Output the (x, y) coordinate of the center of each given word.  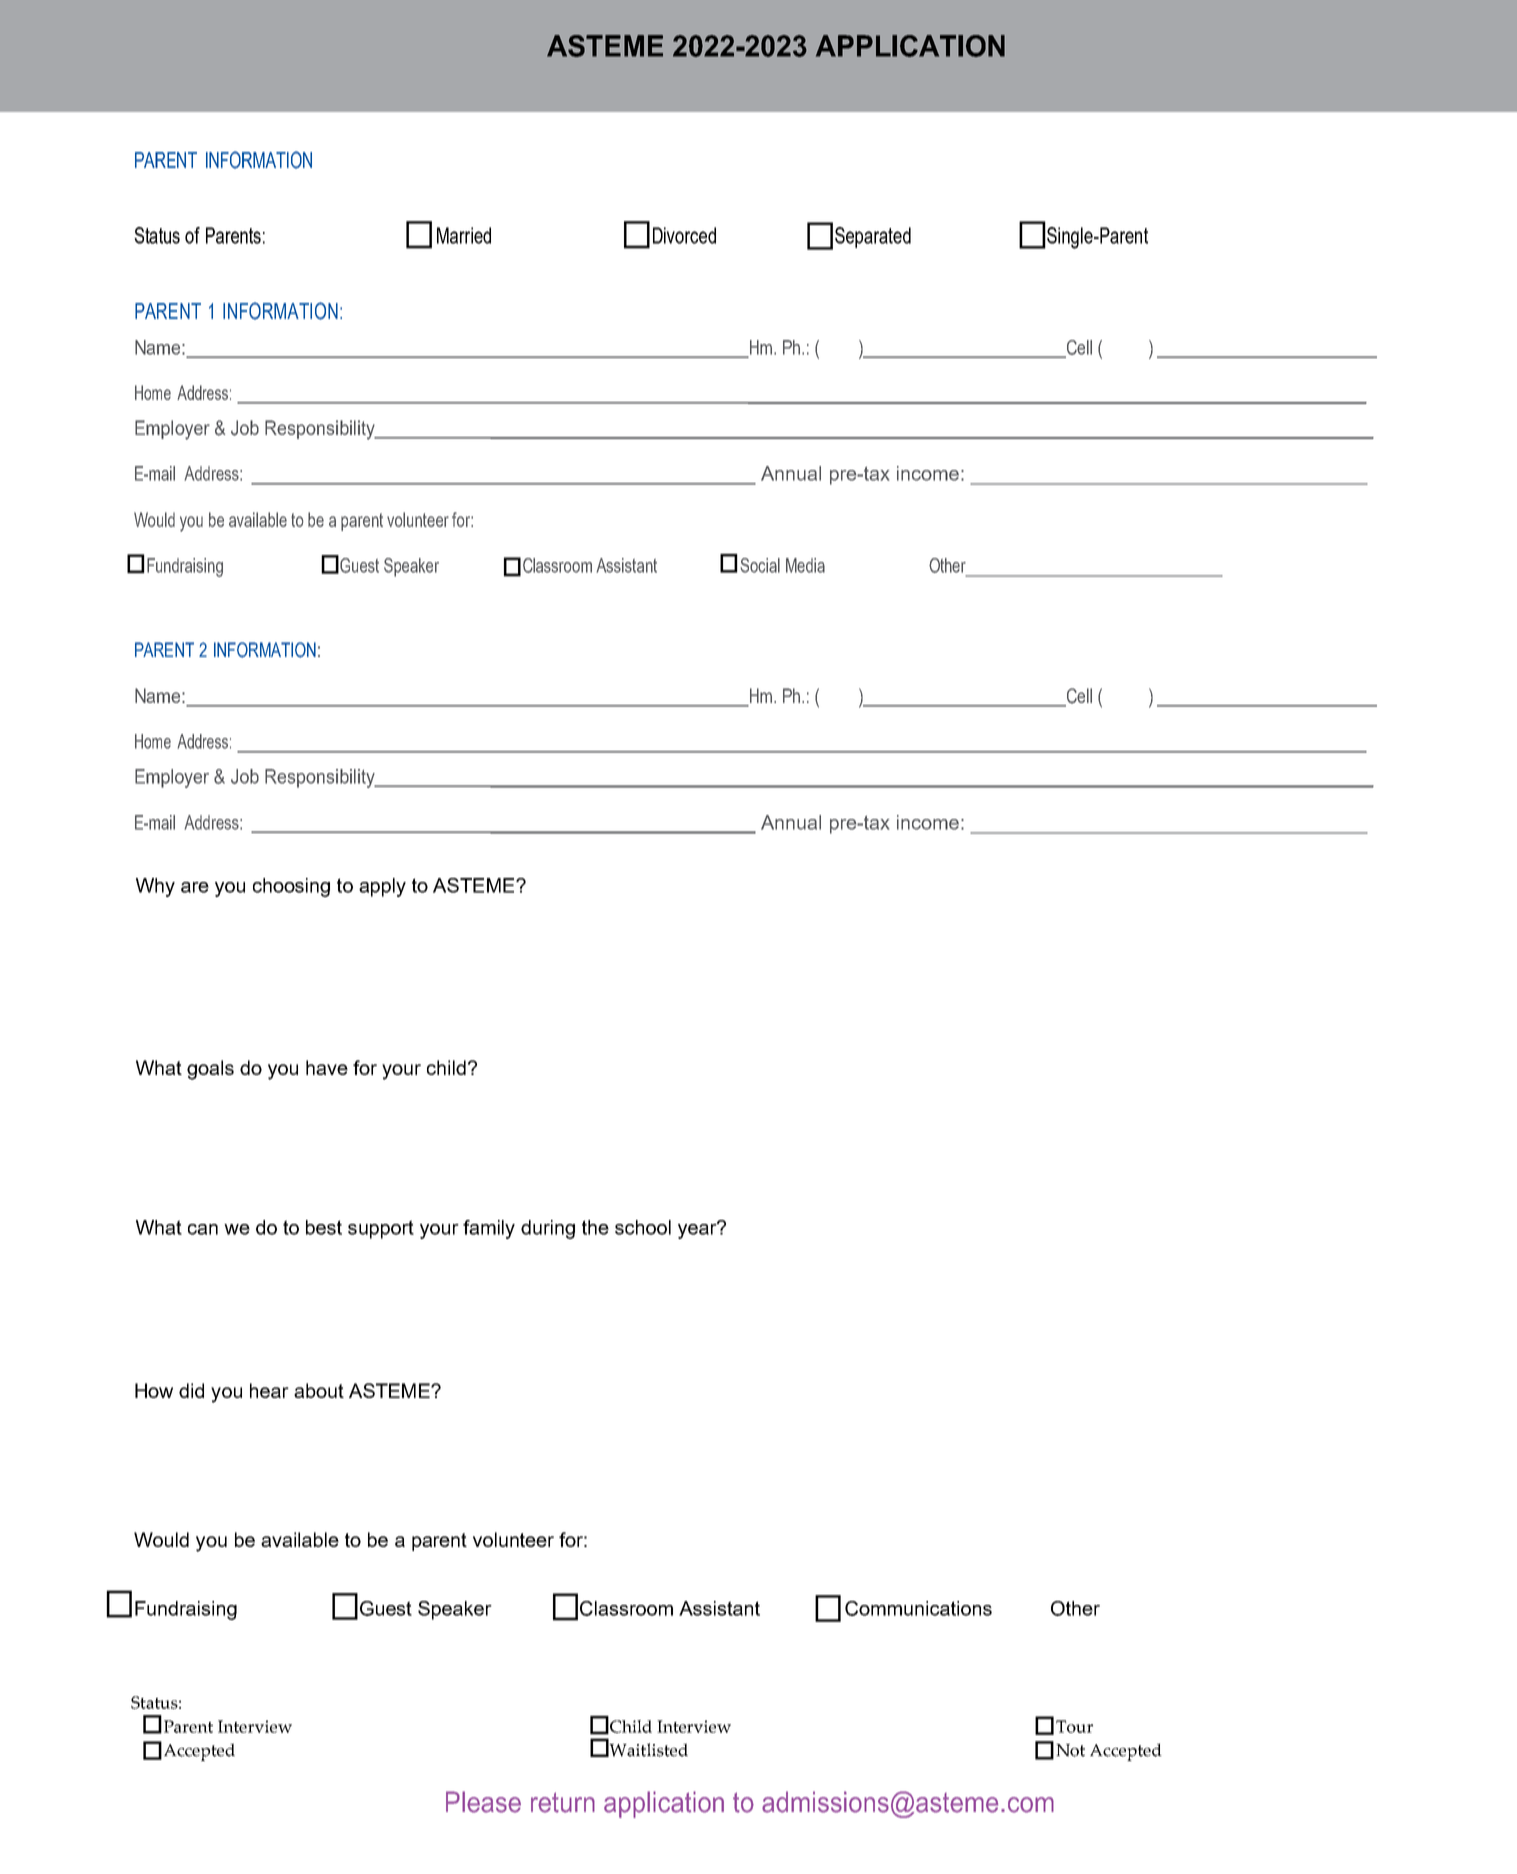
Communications (918, 1608)
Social (760, 565)
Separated (873, 237)
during (548, 1229)
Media (805, 565)
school (643, 1227)
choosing (291, 887)
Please (483, 1802)
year (698, 1230)
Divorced (684, 235)
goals (210, 1070)
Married (464, 235)
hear (269, 1390)
